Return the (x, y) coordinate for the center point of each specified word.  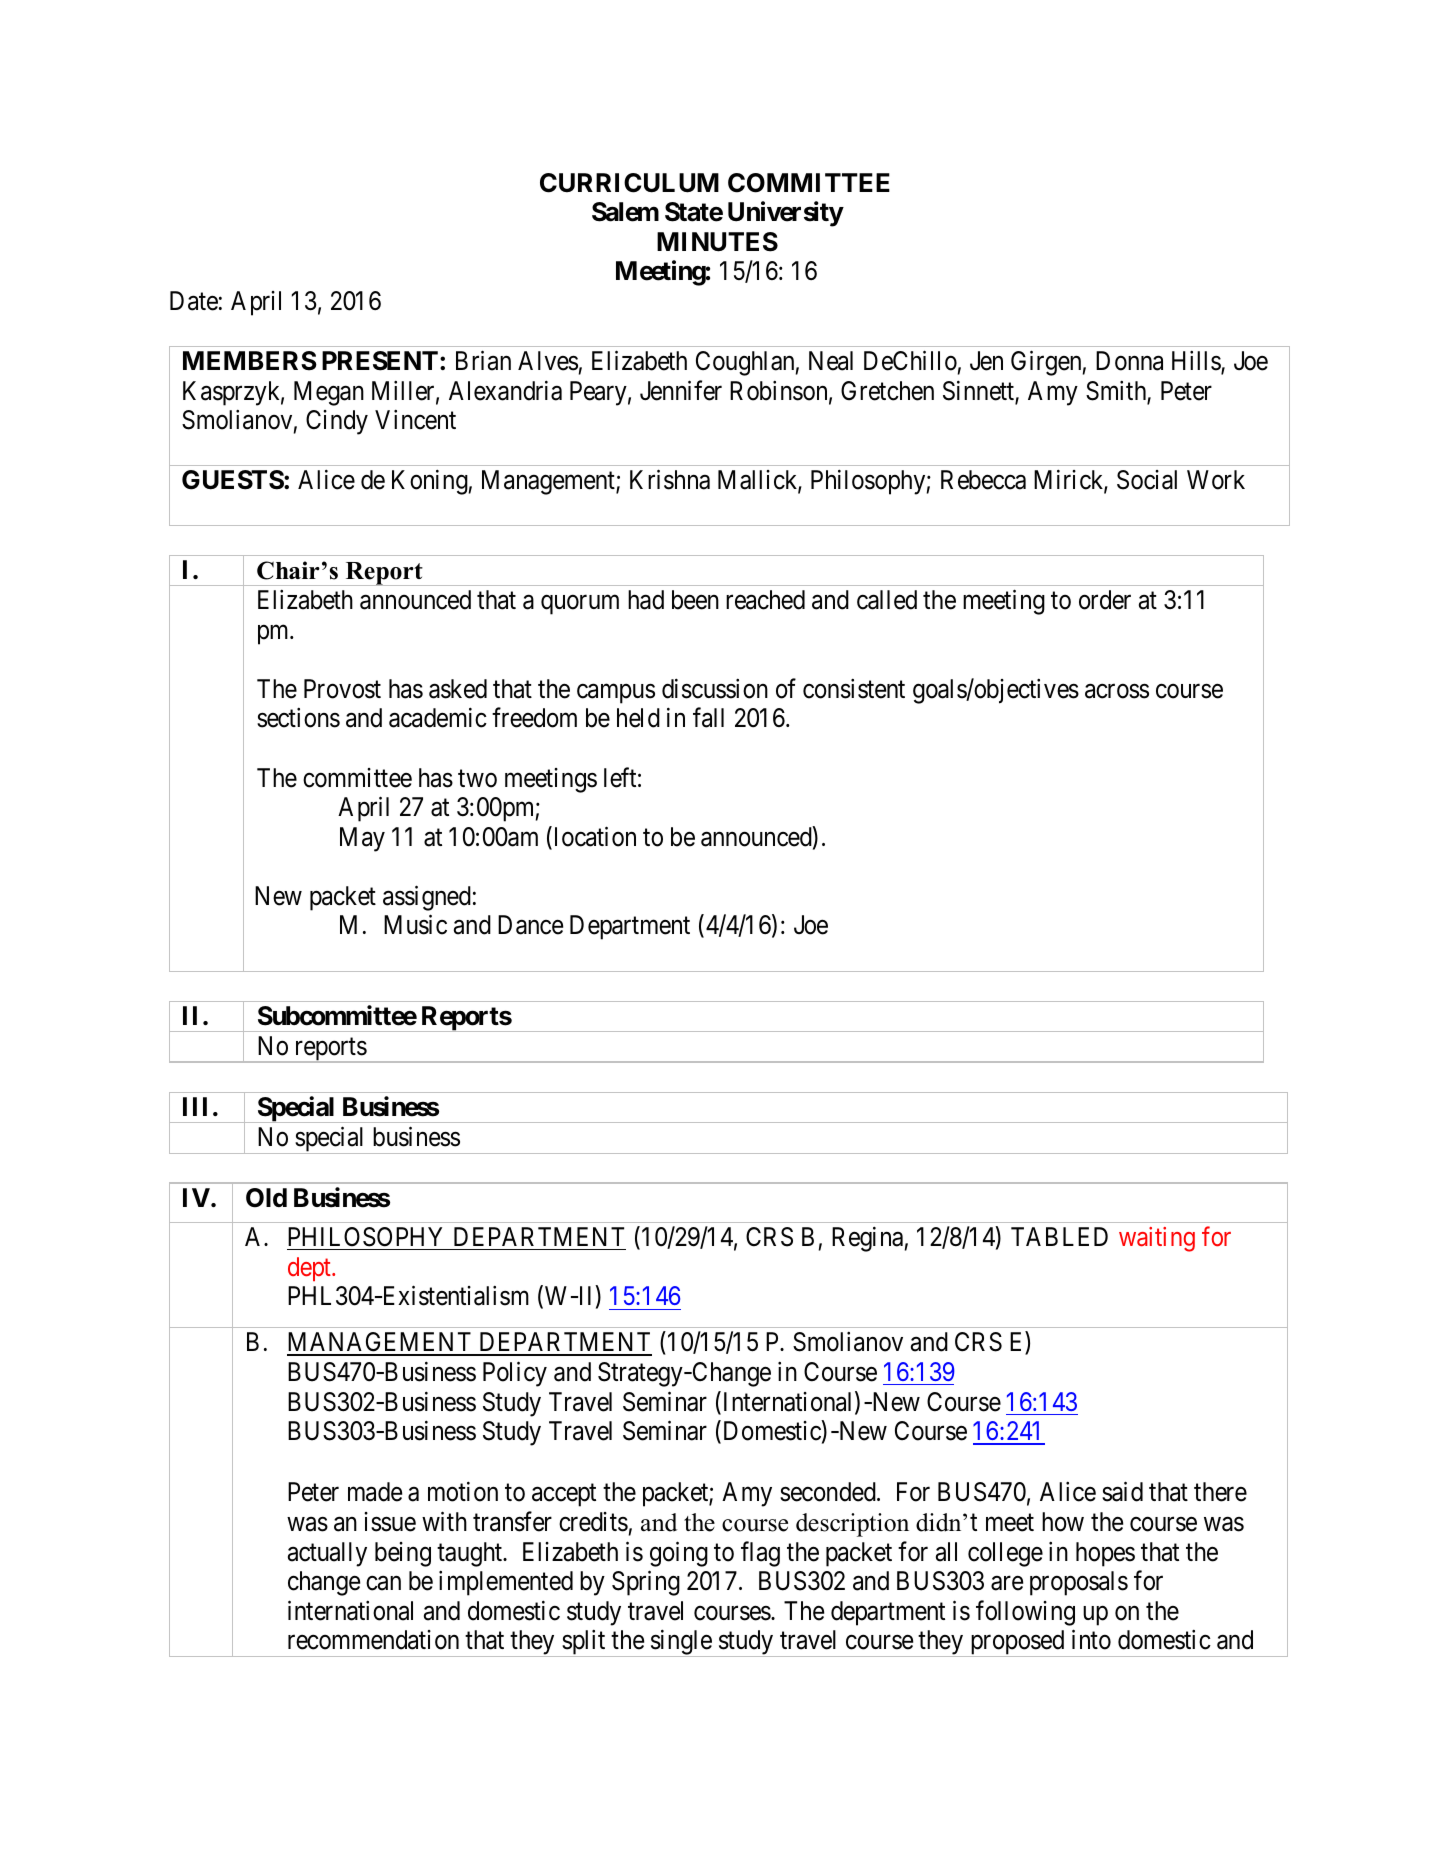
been (695, 600)
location (593, 838)
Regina (867, 1239)
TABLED (1059, 1236)
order (1105, 600)
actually (327, 1554)
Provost (342, 689)
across (1117, 691)
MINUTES (717, 242)
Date (194, 301)
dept (310, 1269)
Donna (1129, 361)
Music (415, 925)
